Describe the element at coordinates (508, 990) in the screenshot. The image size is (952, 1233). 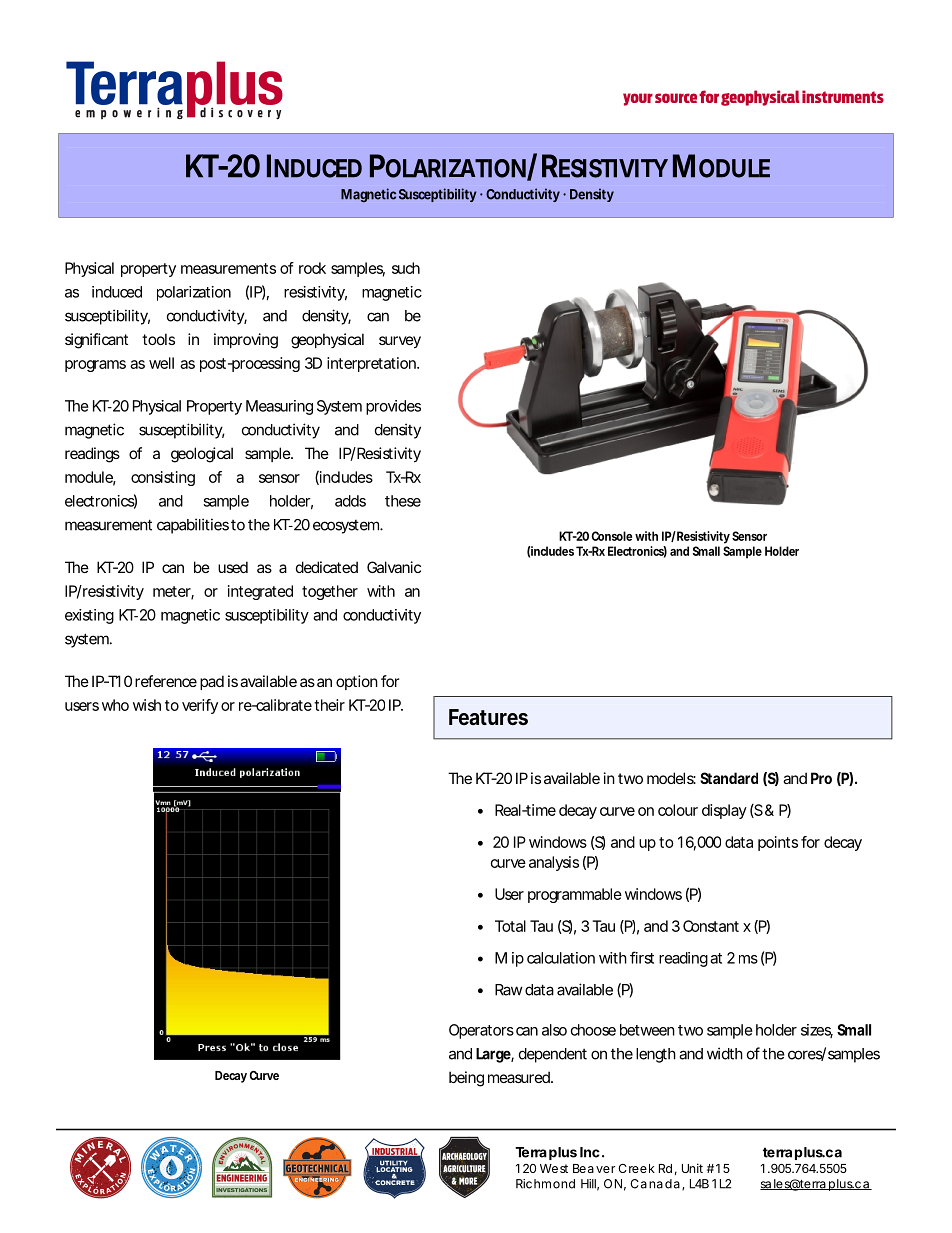
I see `Raw` at that location.
